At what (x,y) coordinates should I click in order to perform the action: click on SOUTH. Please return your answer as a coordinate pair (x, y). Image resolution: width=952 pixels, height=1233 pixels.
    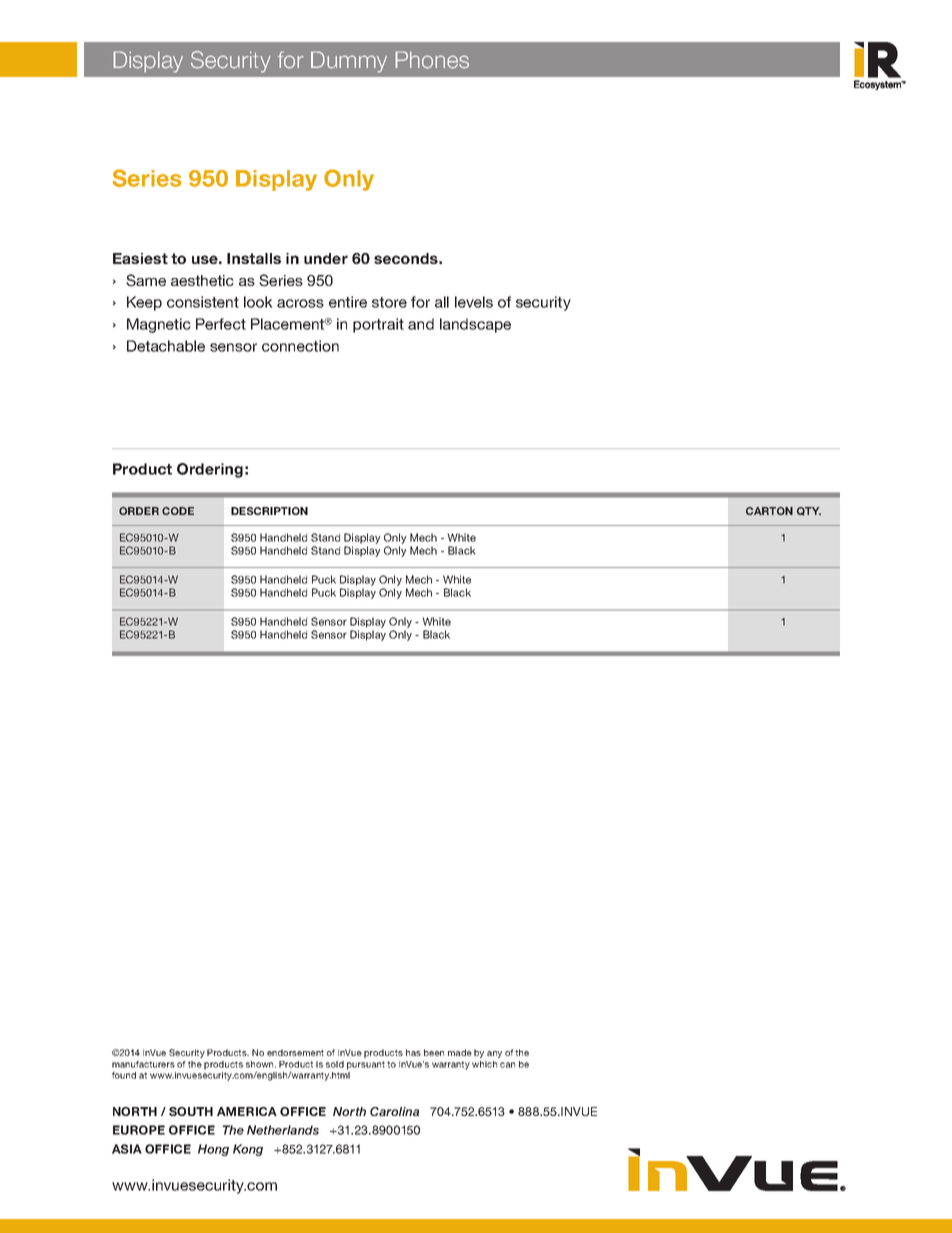
    Looking at the image, I should click on (191, 1111).
